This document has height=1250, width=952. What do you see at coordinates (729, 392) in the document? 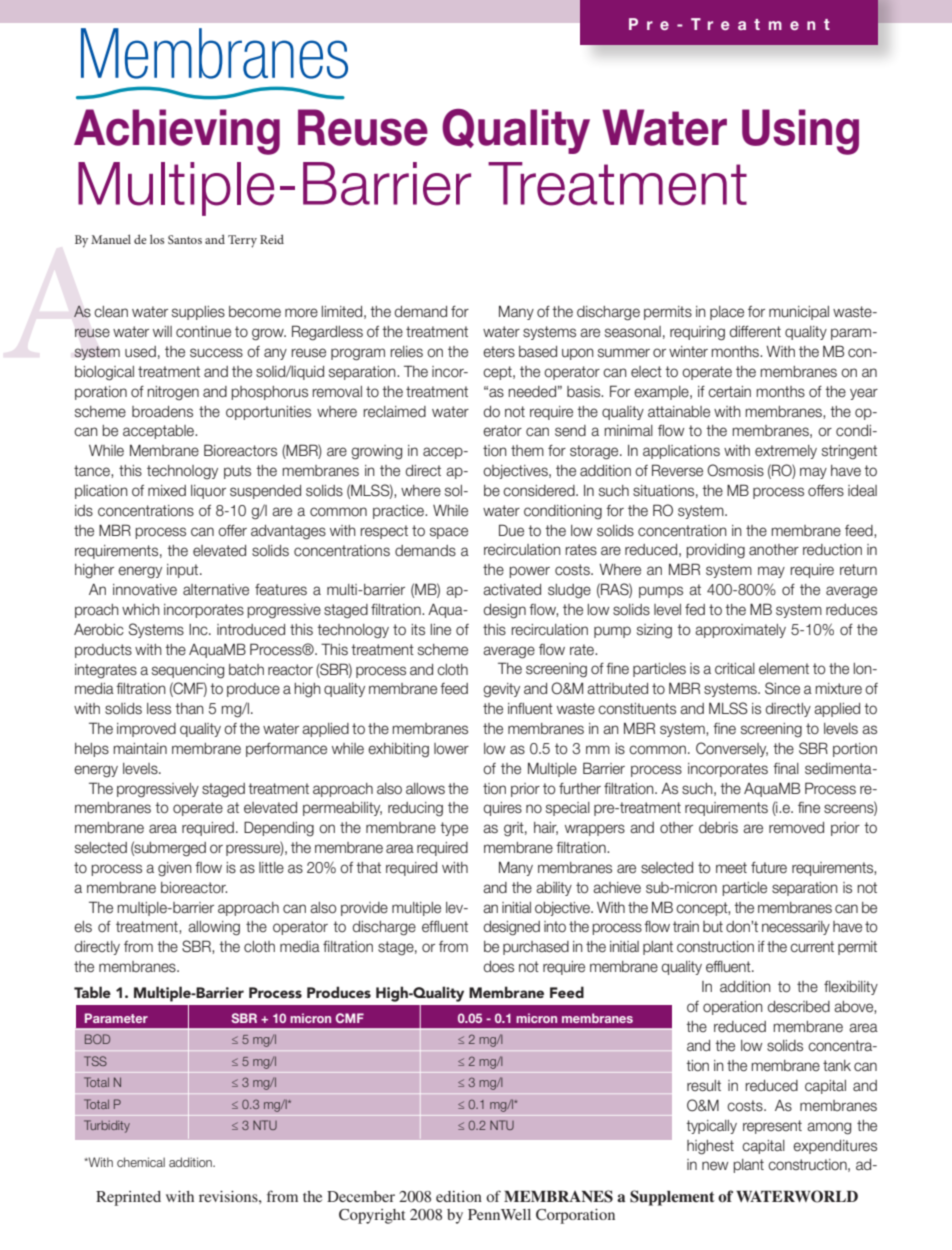
I see `certain` at bounding box center [729, 392].
